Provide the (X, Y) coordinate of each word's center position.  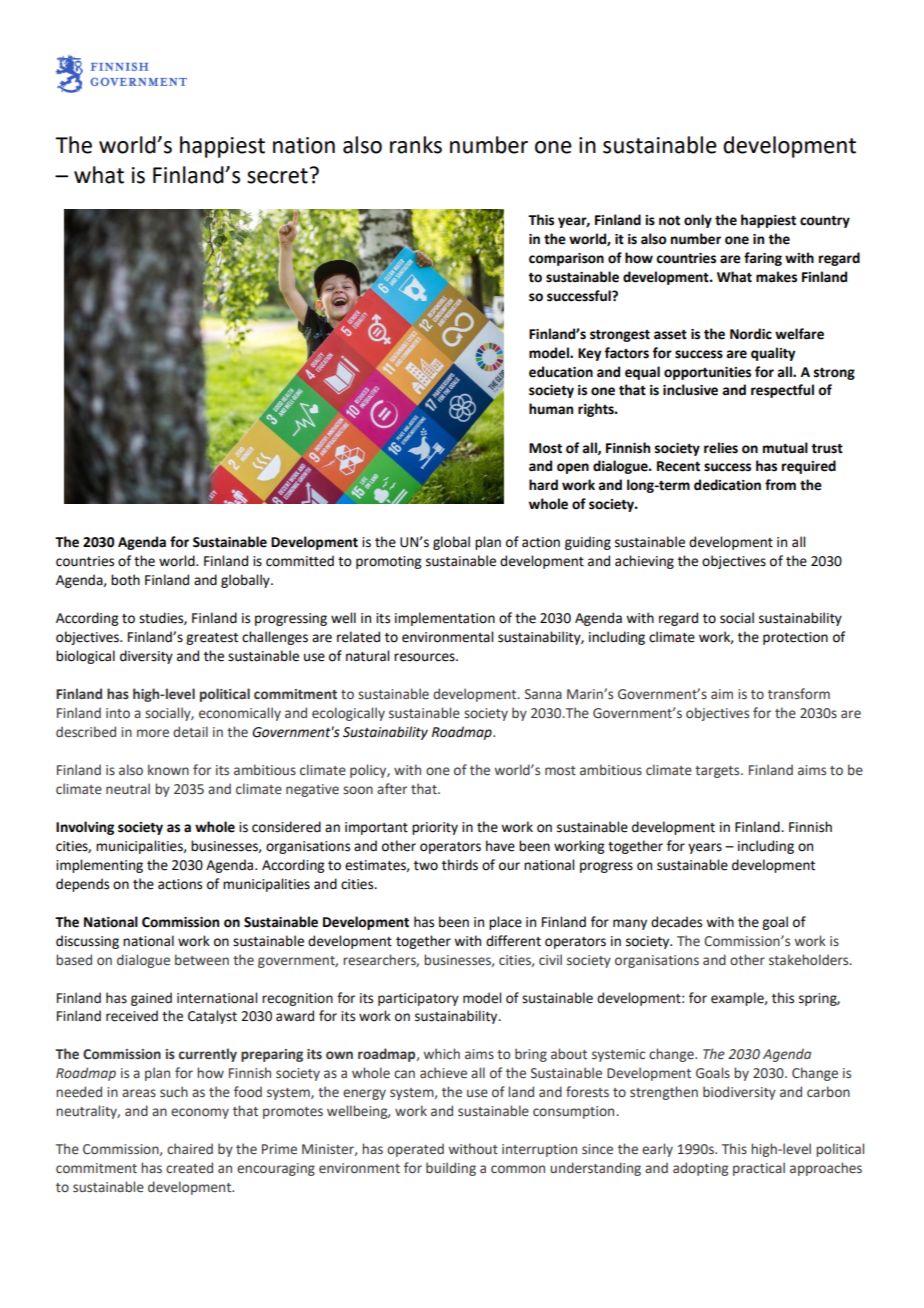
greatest (212, 639)
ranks (416, 145)
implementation (445, 619)
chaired (190, 1148)
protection (795, 638)
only (698, 221)
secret (277, 176)
